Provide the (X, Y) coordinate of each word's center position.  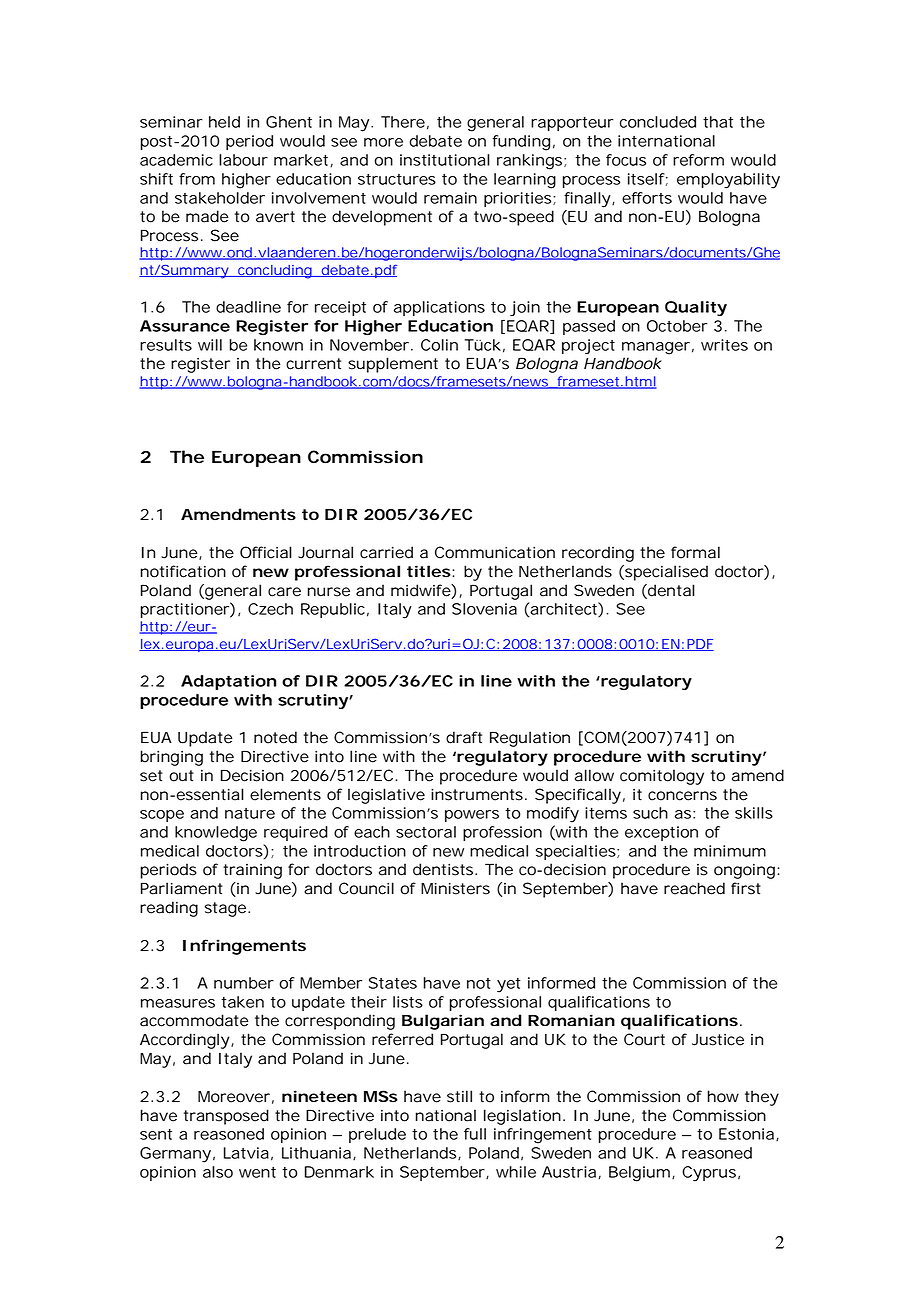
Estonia (746, 1134)
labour (243, 160)
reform (698, 160)
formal (695, 552)
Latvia (246, 1153)
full (475, 1134)
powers (472, 816)
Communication (495, 552)
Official (266, 552)
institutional (445, 160)
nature (250, 813)
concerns (682, 796)
